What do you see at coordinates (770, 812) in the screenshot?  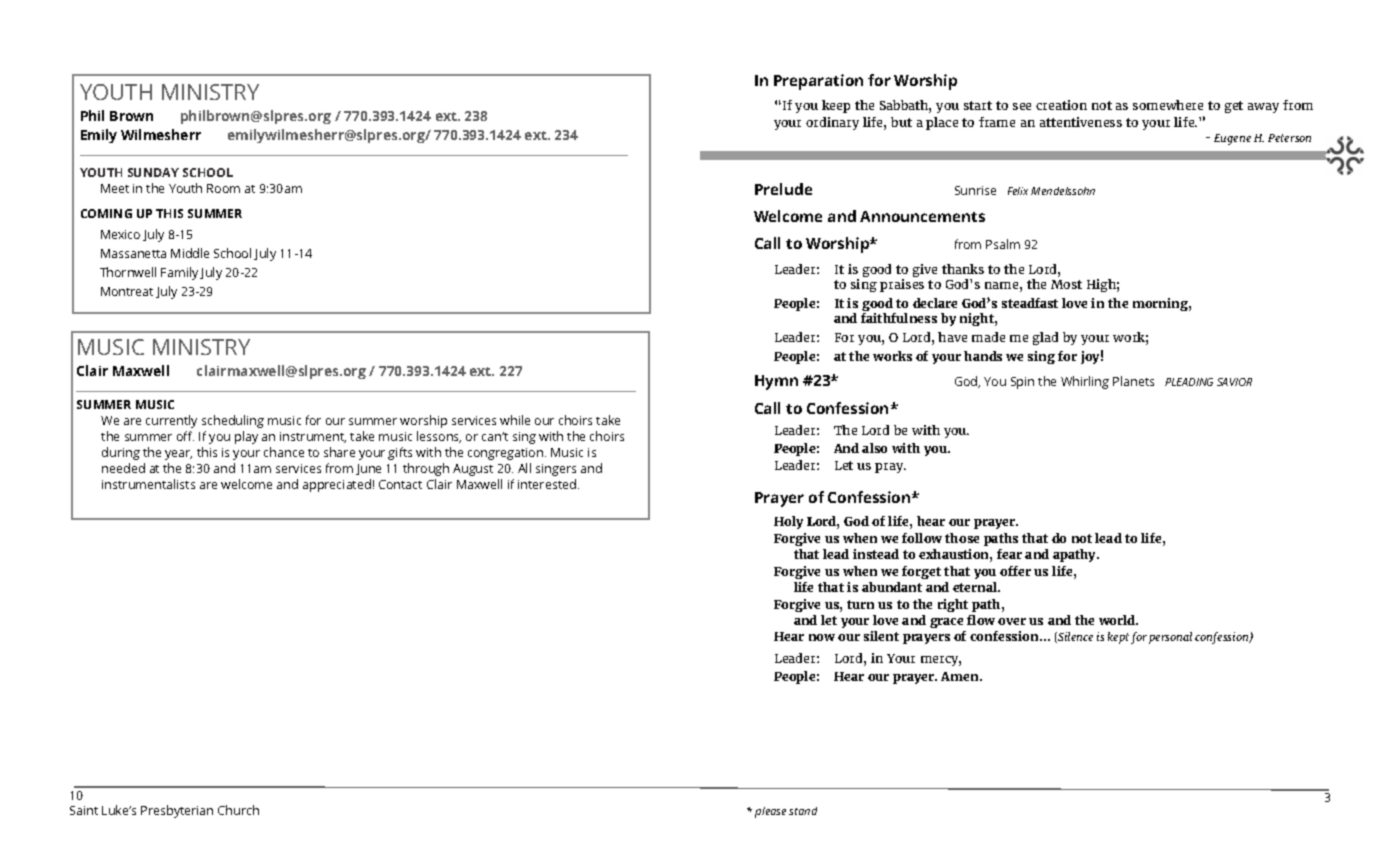 I see `please` at bounding box center [770, 812].
